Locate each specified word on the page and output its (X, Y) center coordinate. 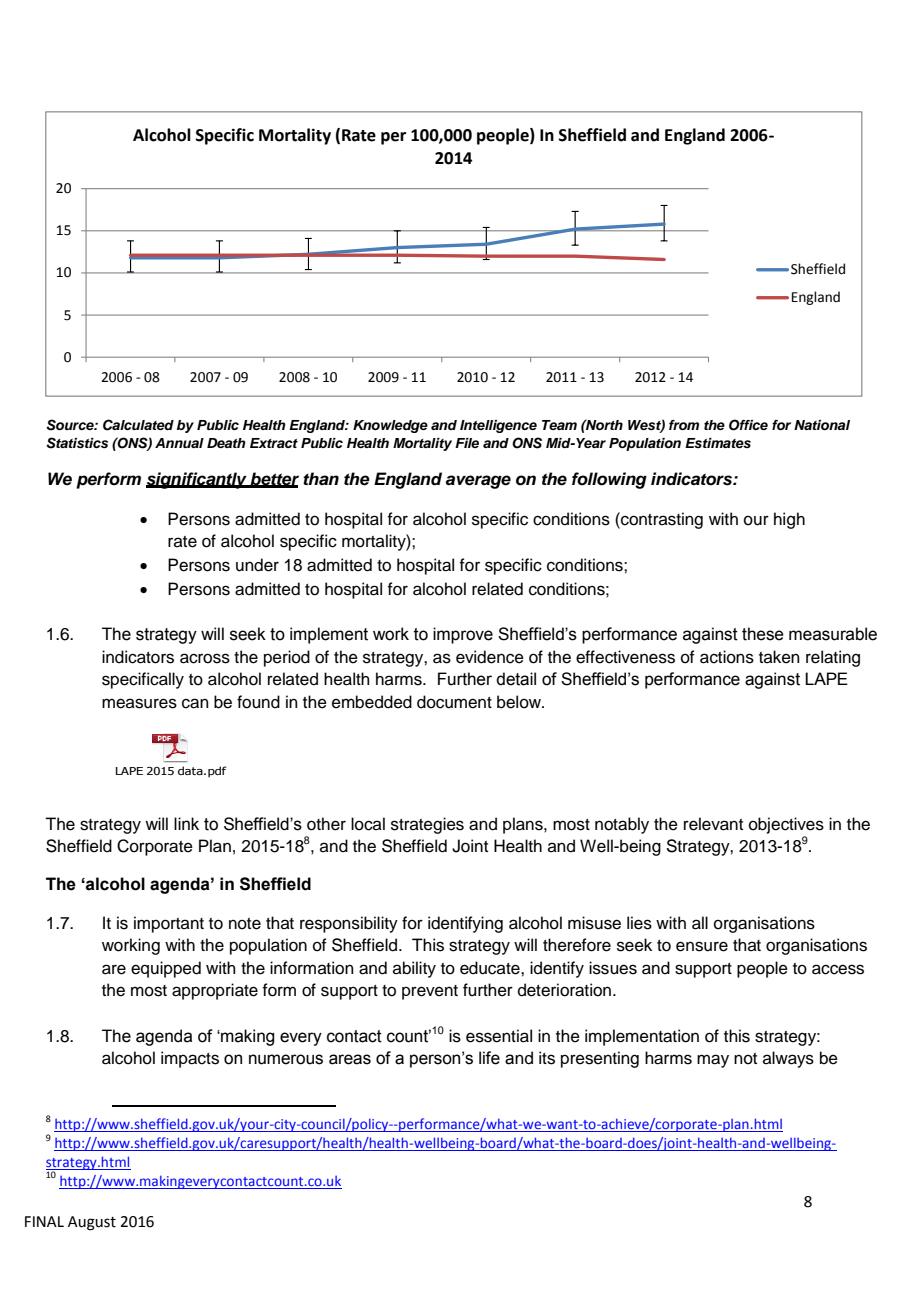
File (467, 443)
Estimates (718, 443)
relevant (713, 824)
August (92, 1223)
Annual (179, 443)
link (186, 823)
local (368, 824)
